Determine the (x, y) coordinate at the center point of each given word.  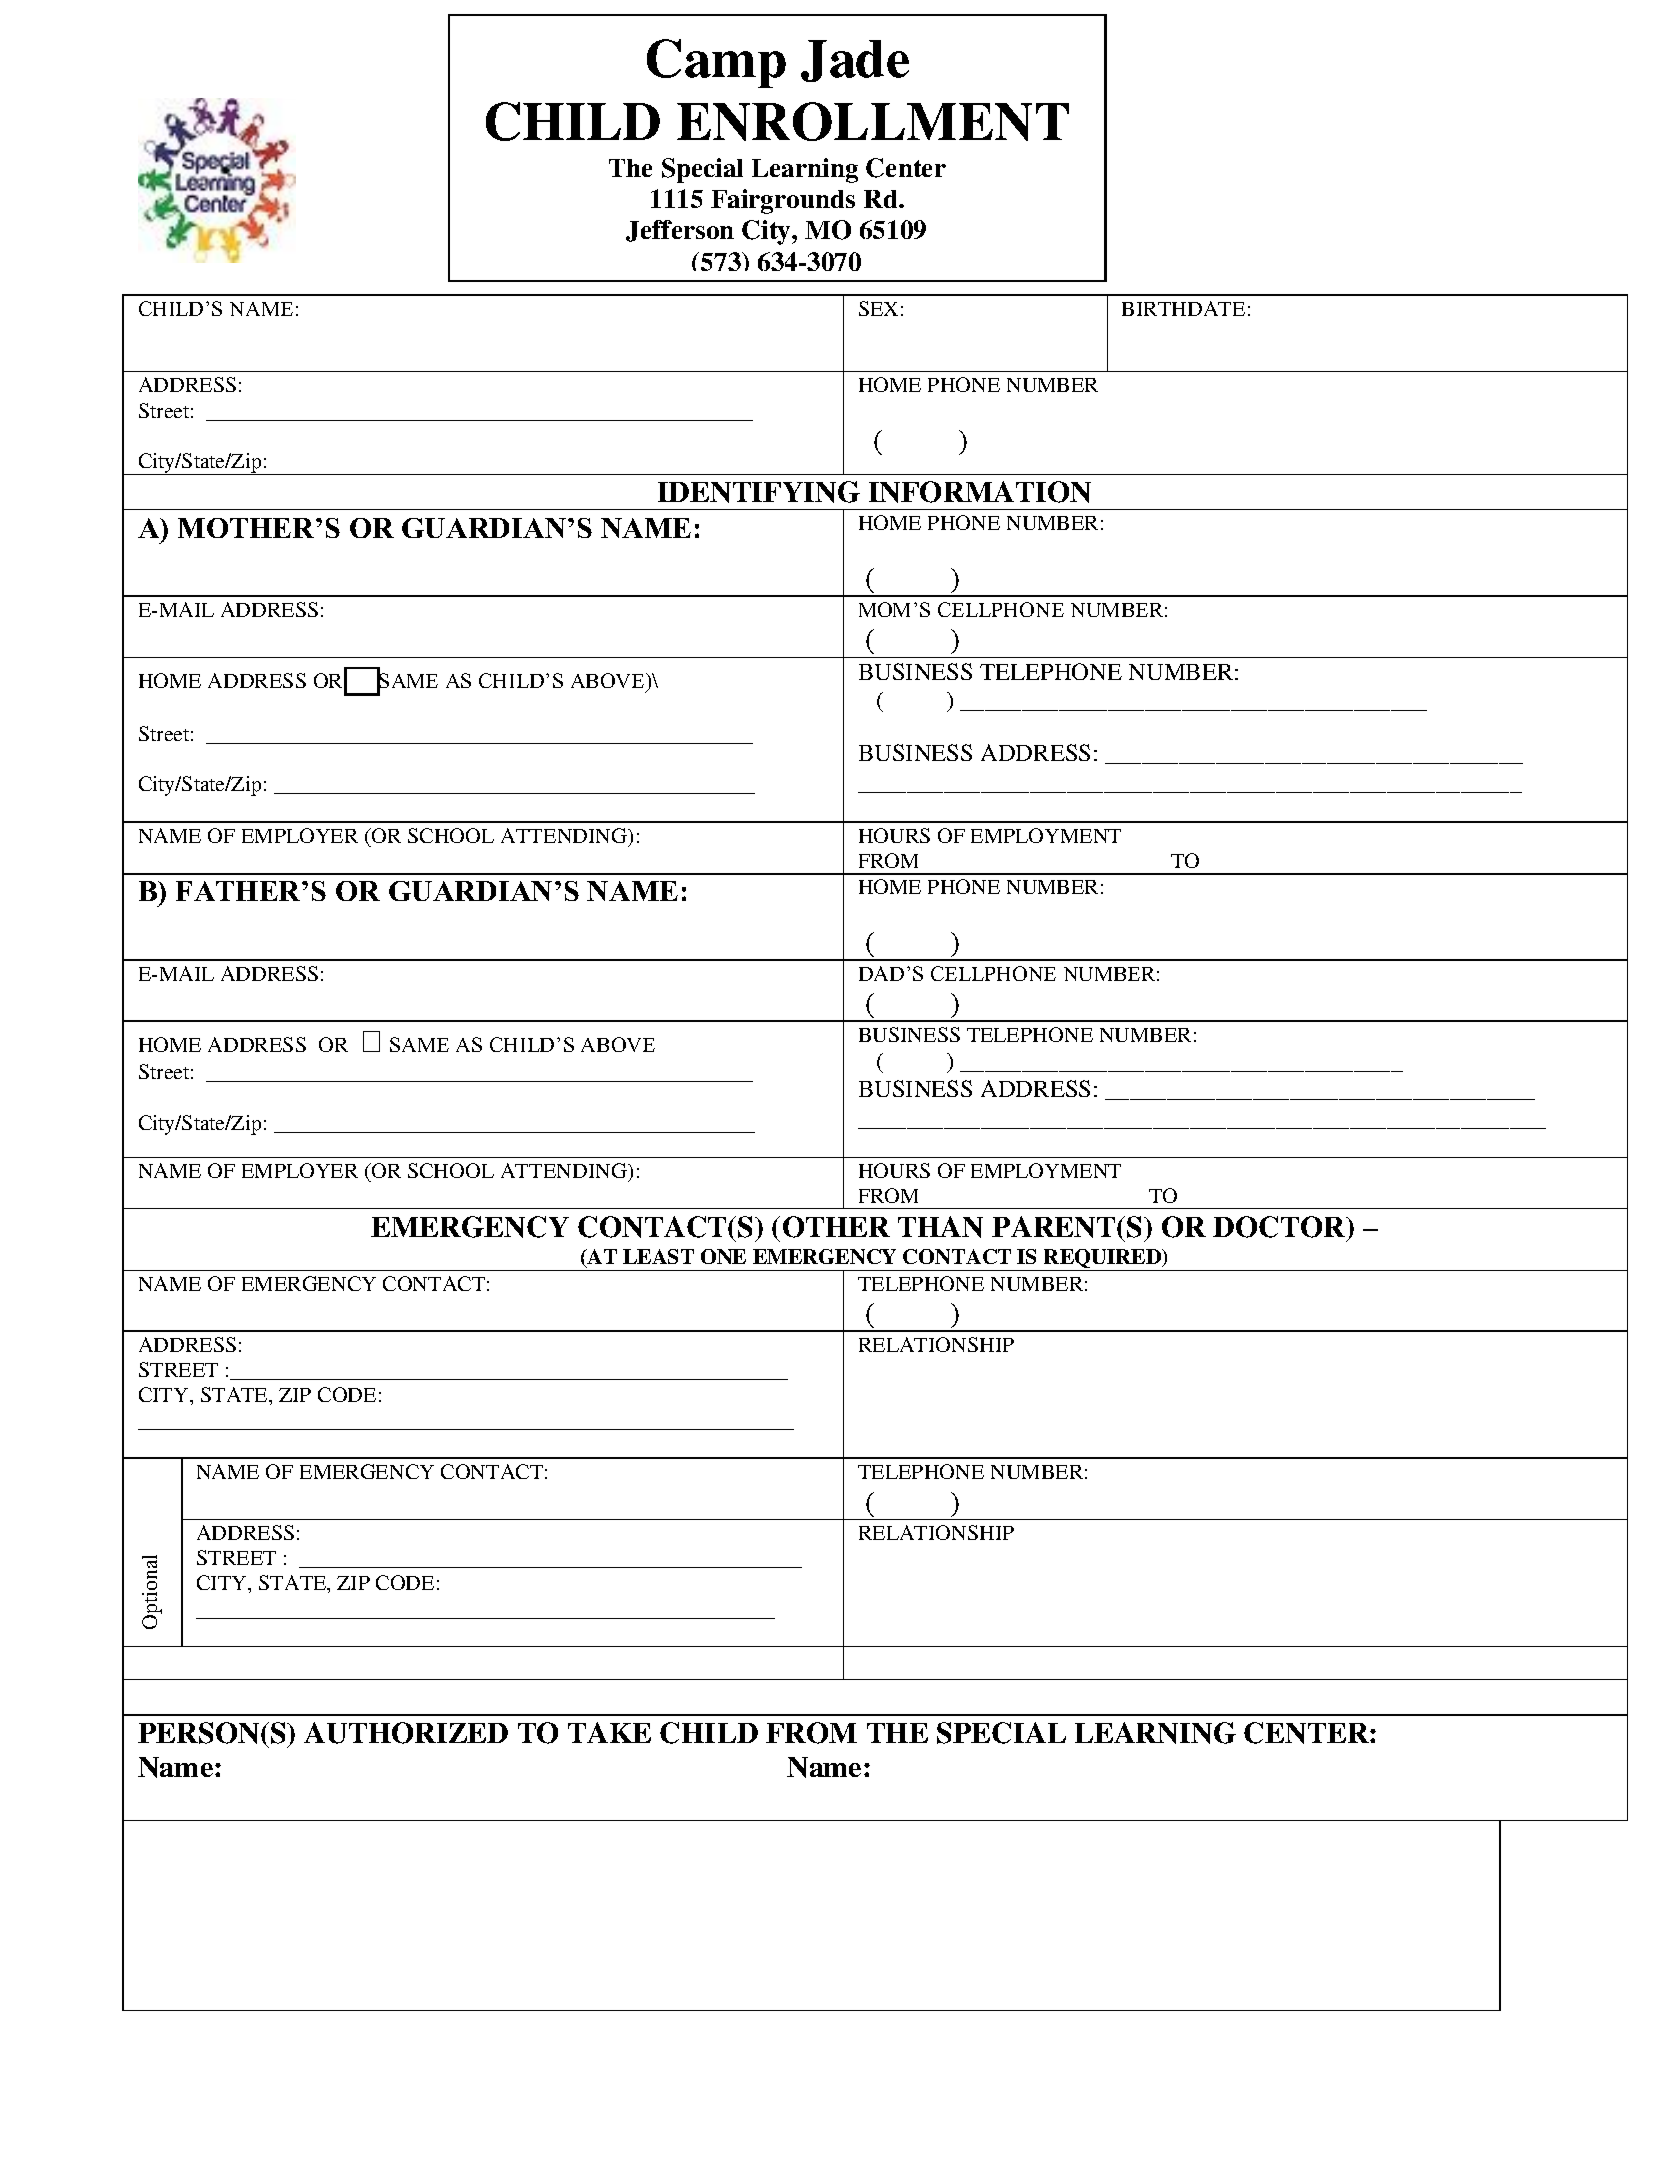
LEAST (658, 1256)
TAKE (609, 1732)
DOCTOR (1280, 1227)
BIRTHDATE (1183, 308)
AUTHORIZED (406, 1733)
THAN (940, 1227)
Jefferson (680, 231)
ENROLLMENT (873, 121)
